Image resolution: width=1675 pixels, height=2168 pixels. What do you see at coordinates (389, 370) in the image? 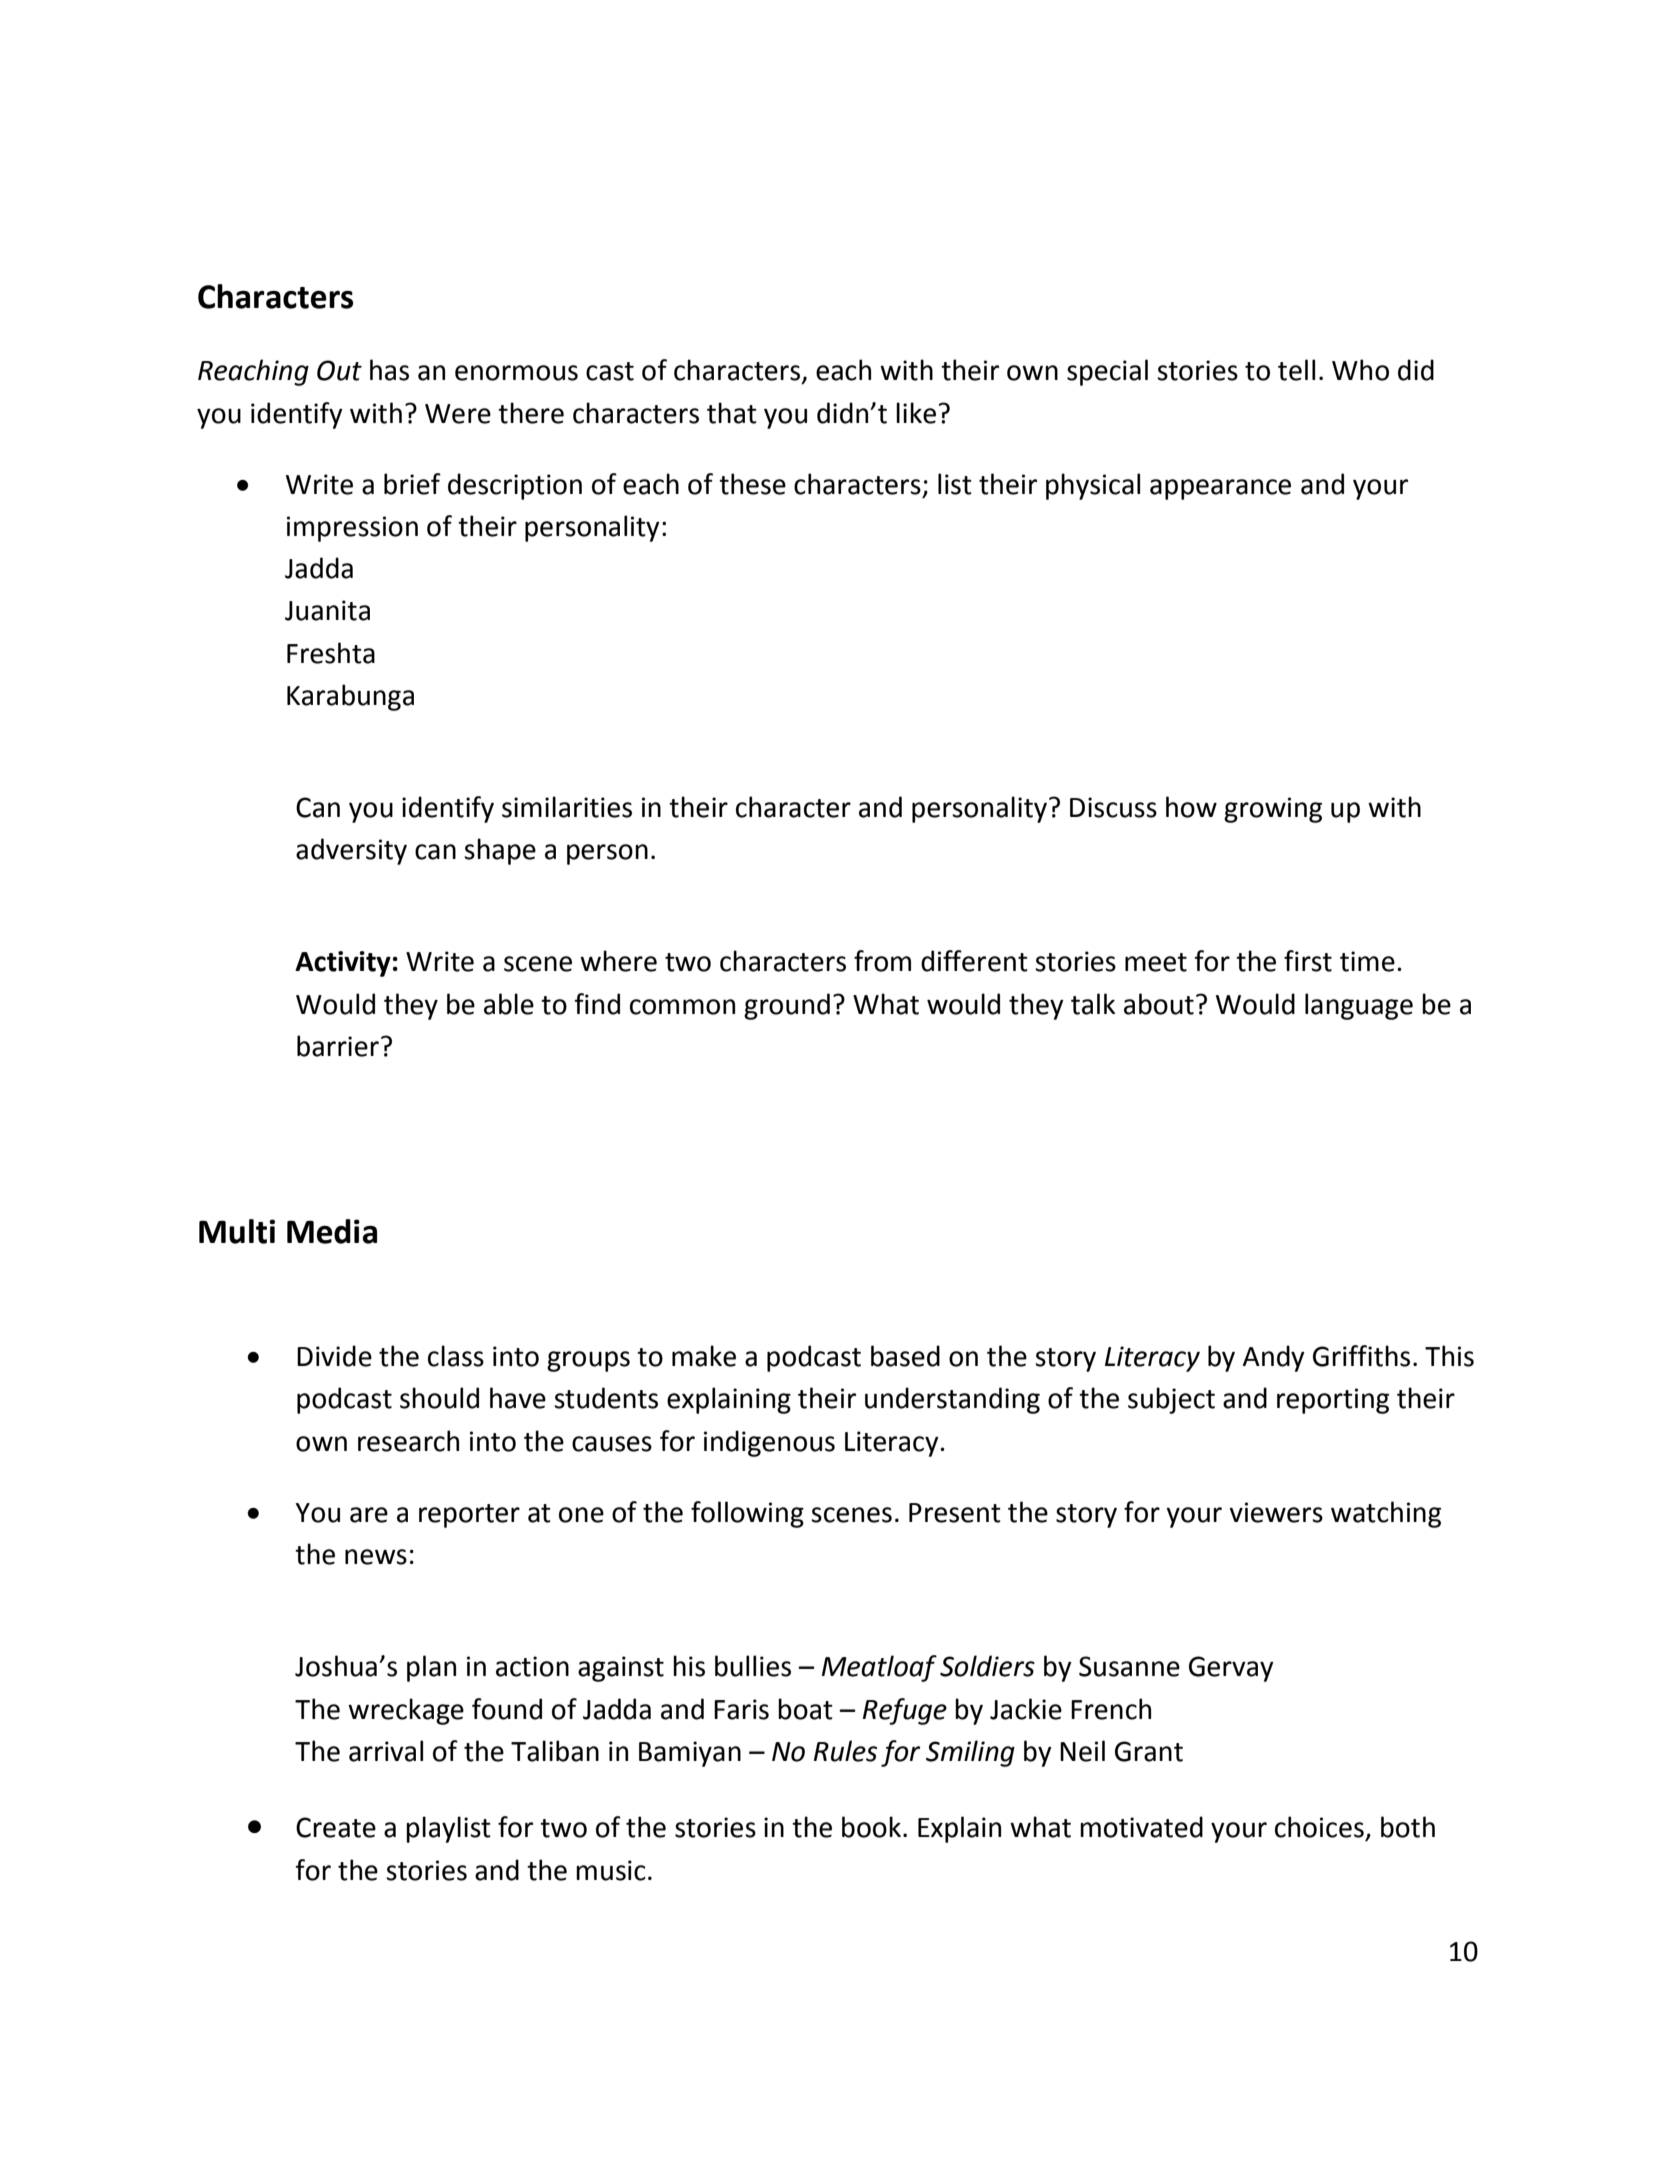
I see `has` at bounding box center [389, 370].
